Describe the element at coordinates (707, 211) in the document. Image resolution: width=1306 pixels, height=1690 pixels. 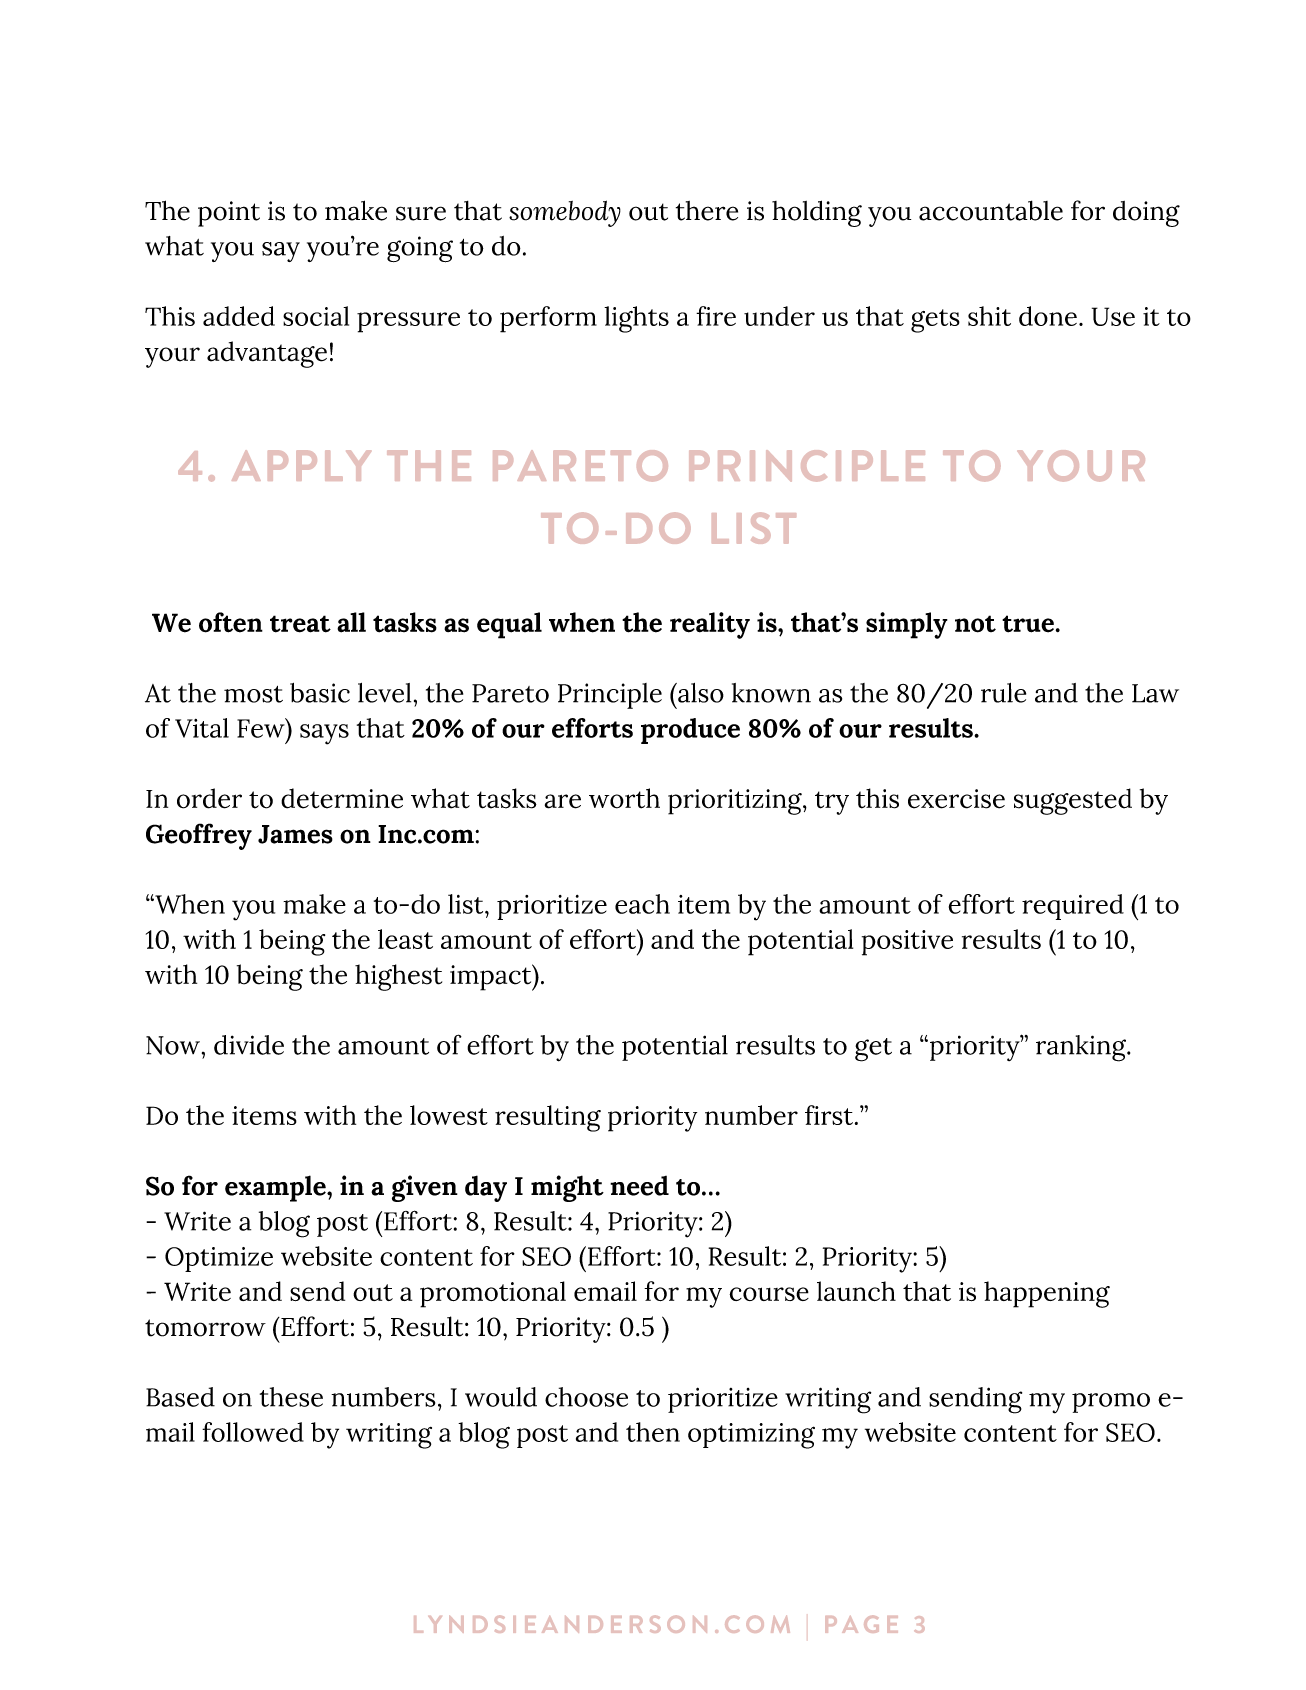
I see `there` at that location.
